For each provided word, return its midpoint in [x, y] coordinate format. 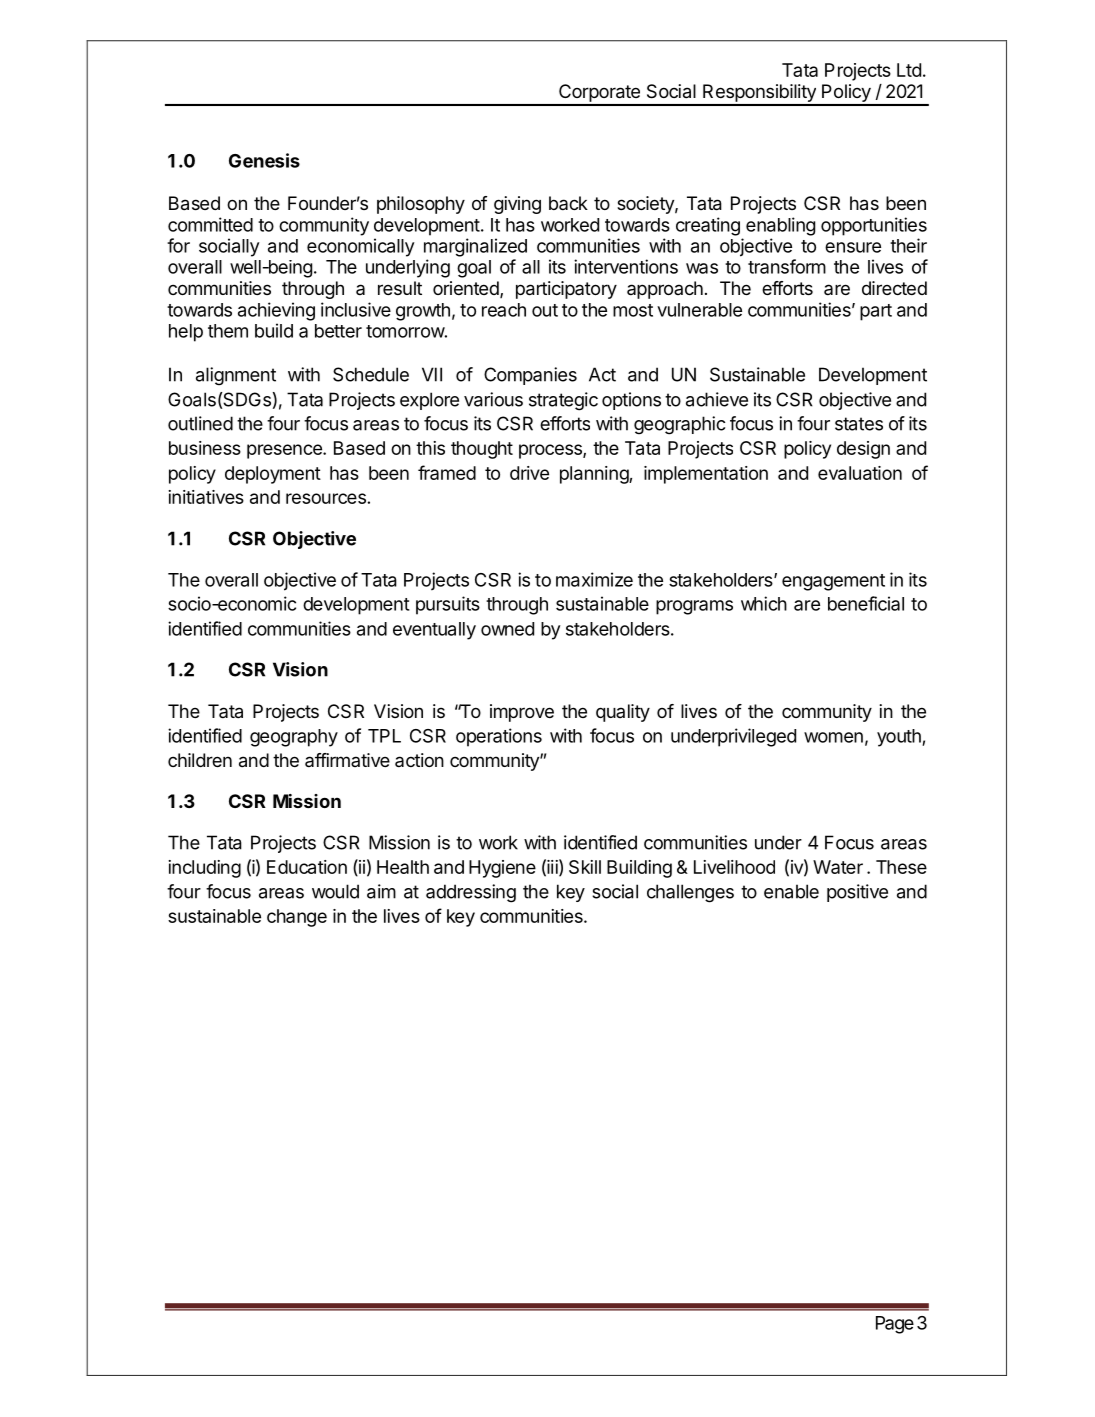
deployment [273, 475]
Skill [585, 867]
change [297, 918]
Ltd [909, 70]
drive [529, 473]
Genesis [264, 160]
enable [791, 891]
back [568, 203]
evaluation [860, 473]
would [335, 891]
